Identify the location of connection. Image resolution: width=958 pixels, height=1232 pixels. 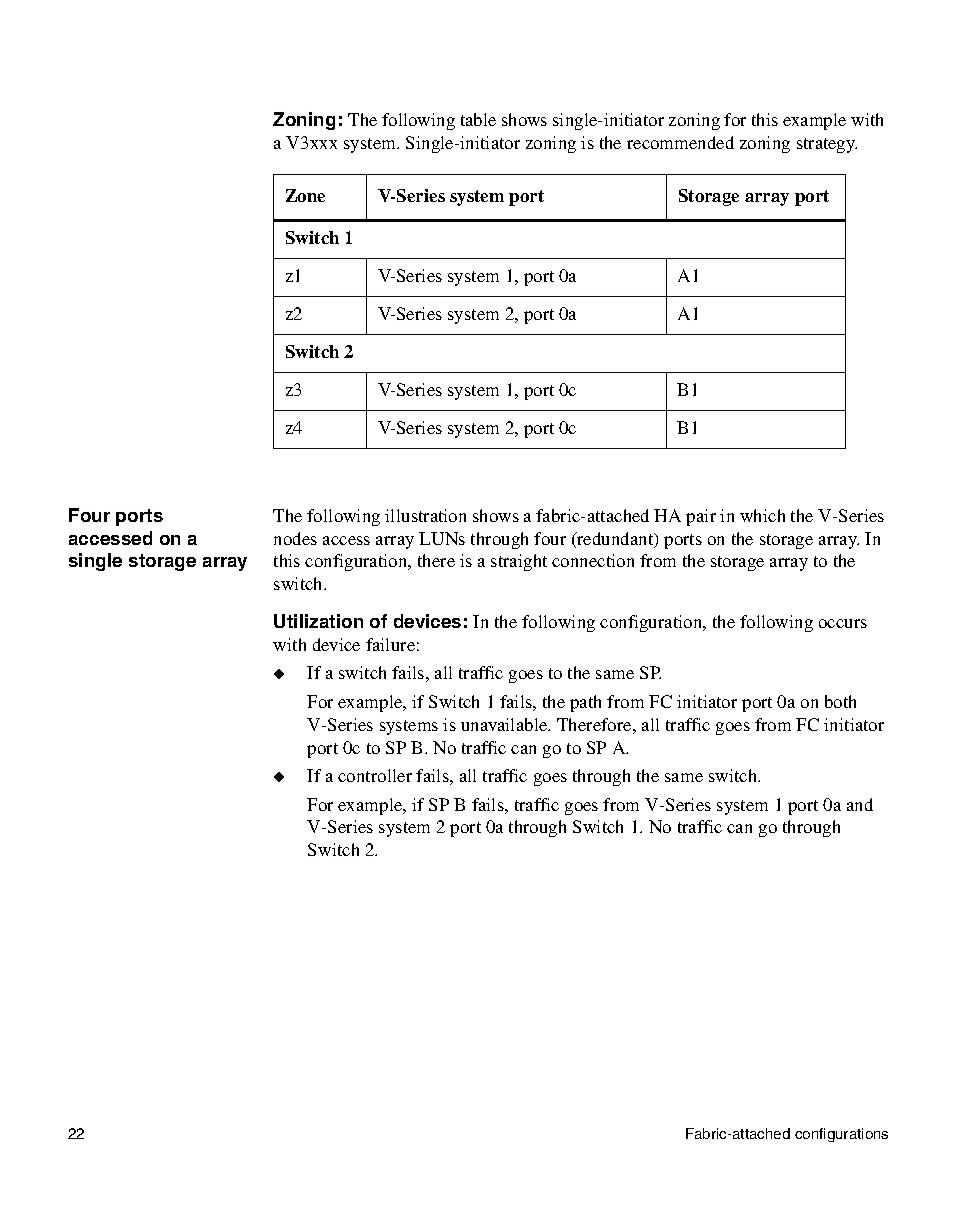
(593, 560).
